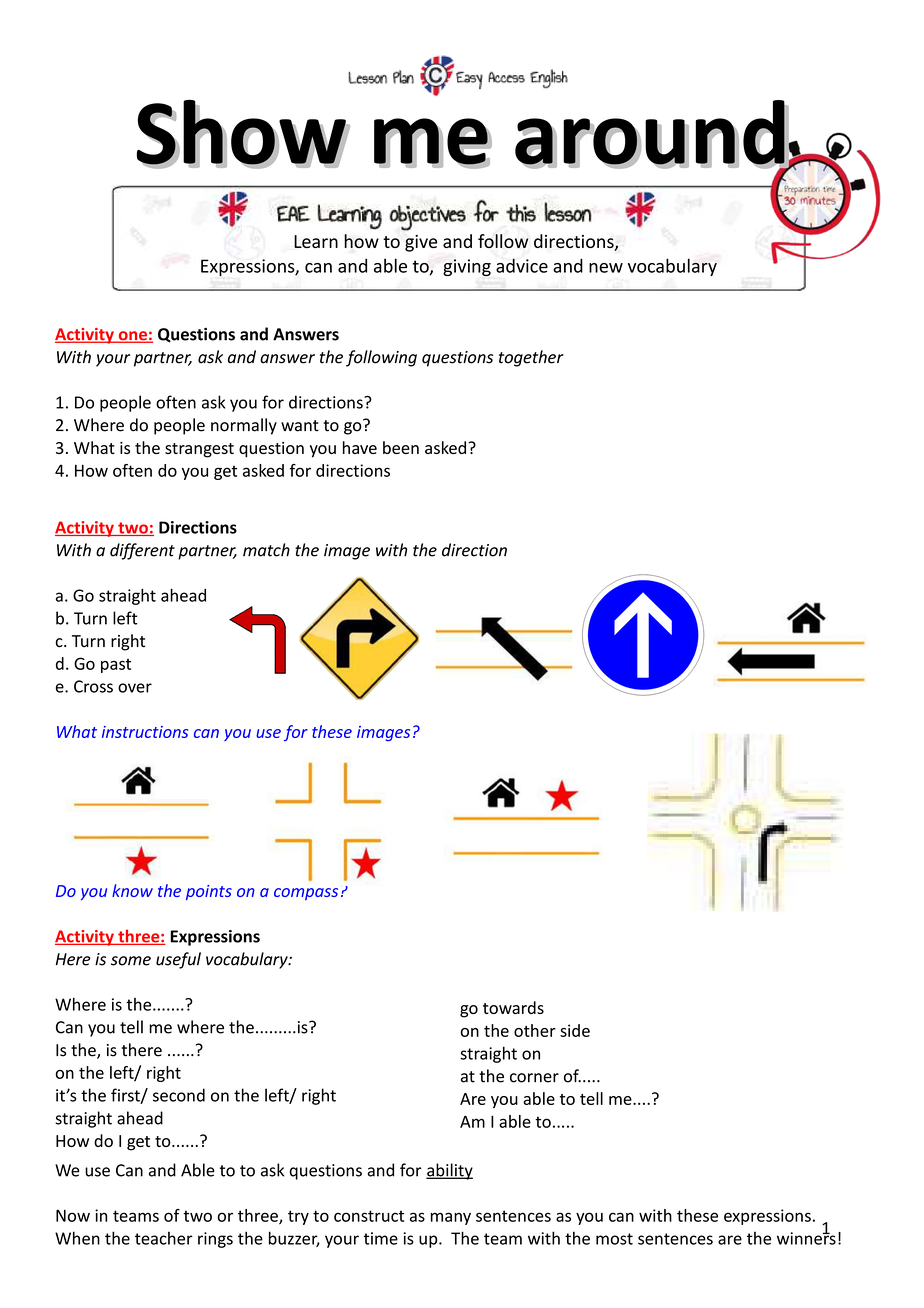  I want to click on different, so click(142, 551).
